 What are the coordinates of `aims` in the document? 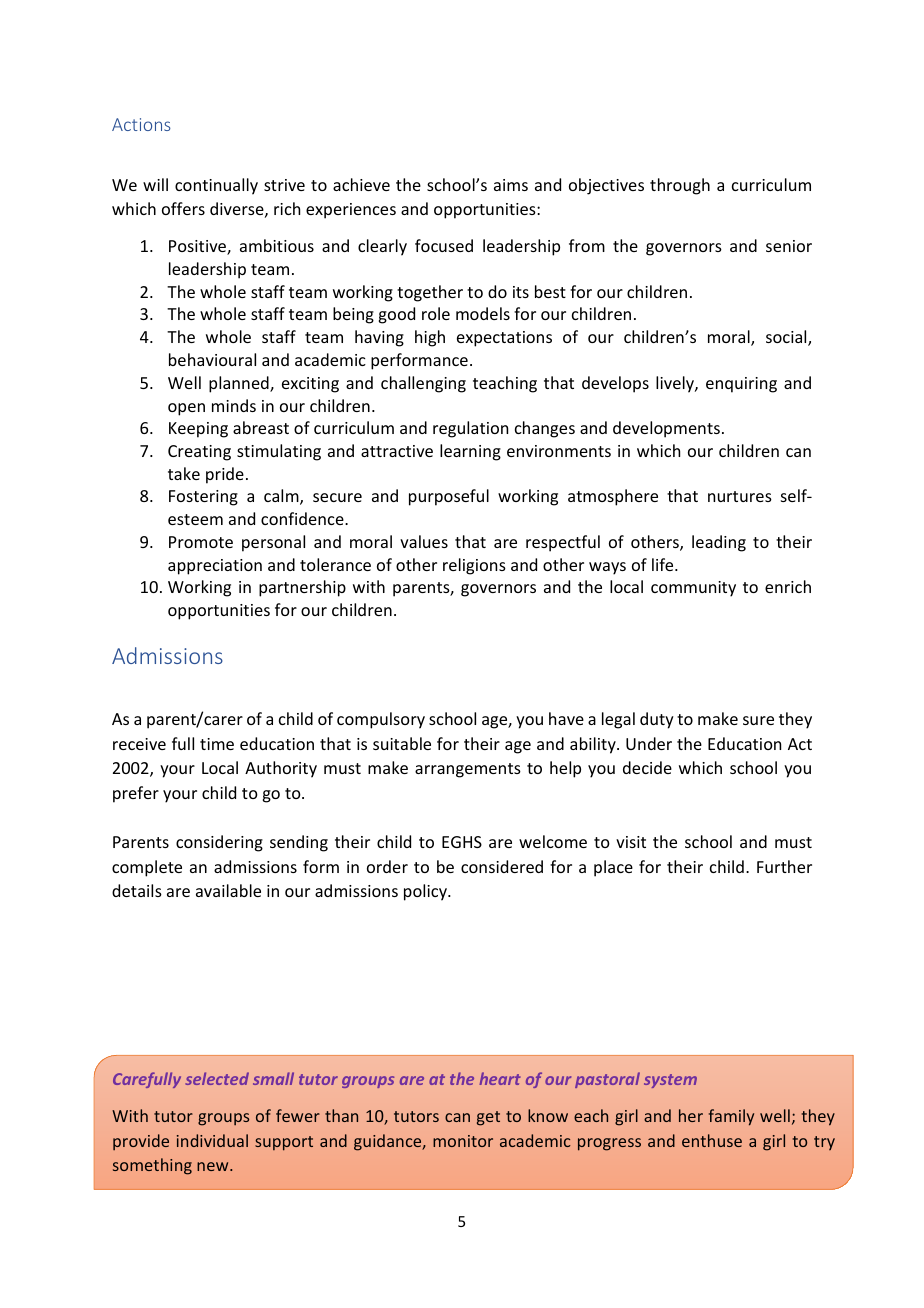 It's located at (511, 185).
